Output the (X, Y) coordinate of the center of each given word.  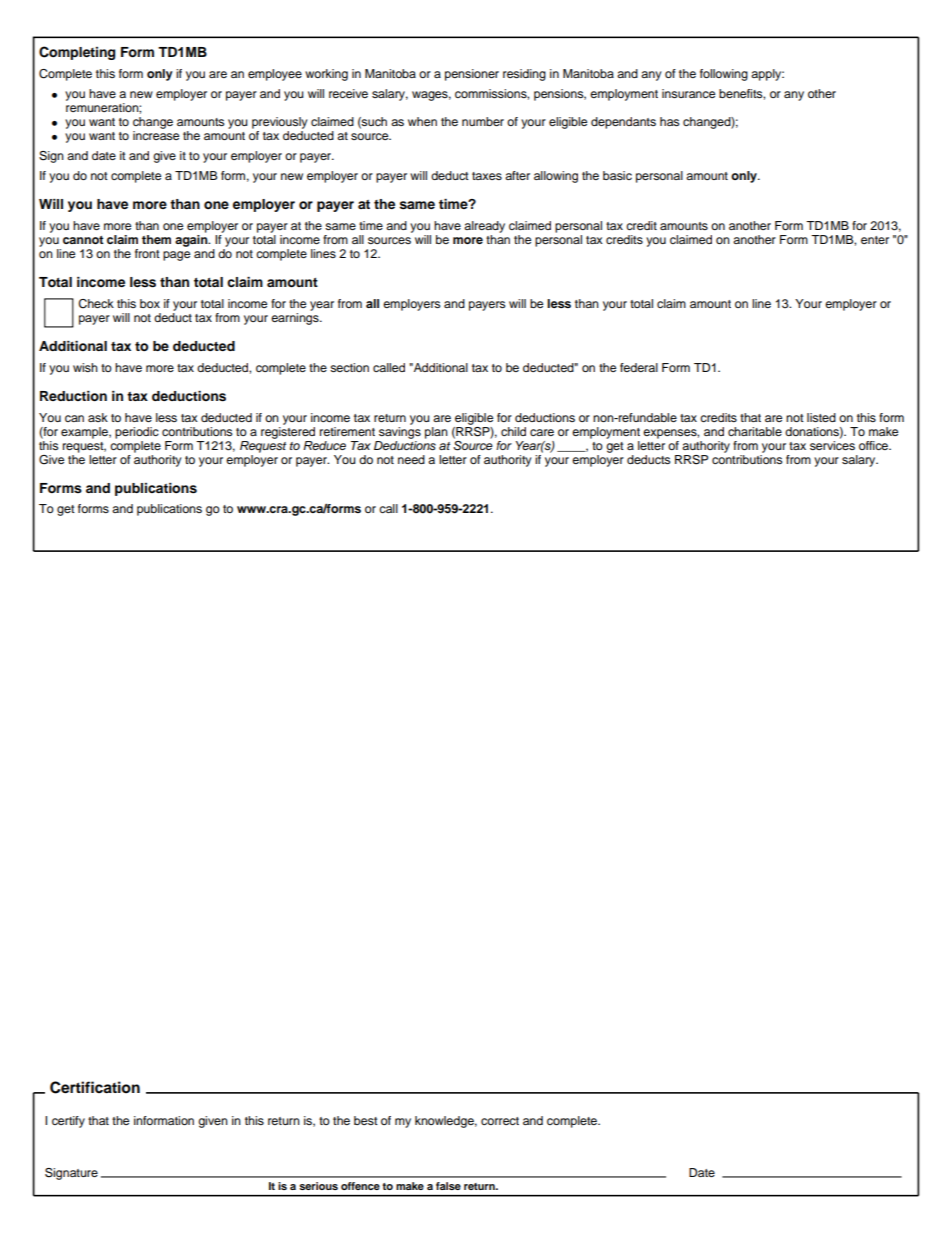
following (724, 75)
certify (68, 1122)
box (150, 303)
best (366, 1120)
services (832, 444)
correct (500, 1121)
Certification (95, 1087)
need (411, 459)
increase (156, 135)
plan (436, 433)
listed (821, 417)
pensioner (472, 75)
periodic (137, 433)
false (448, 1186)
